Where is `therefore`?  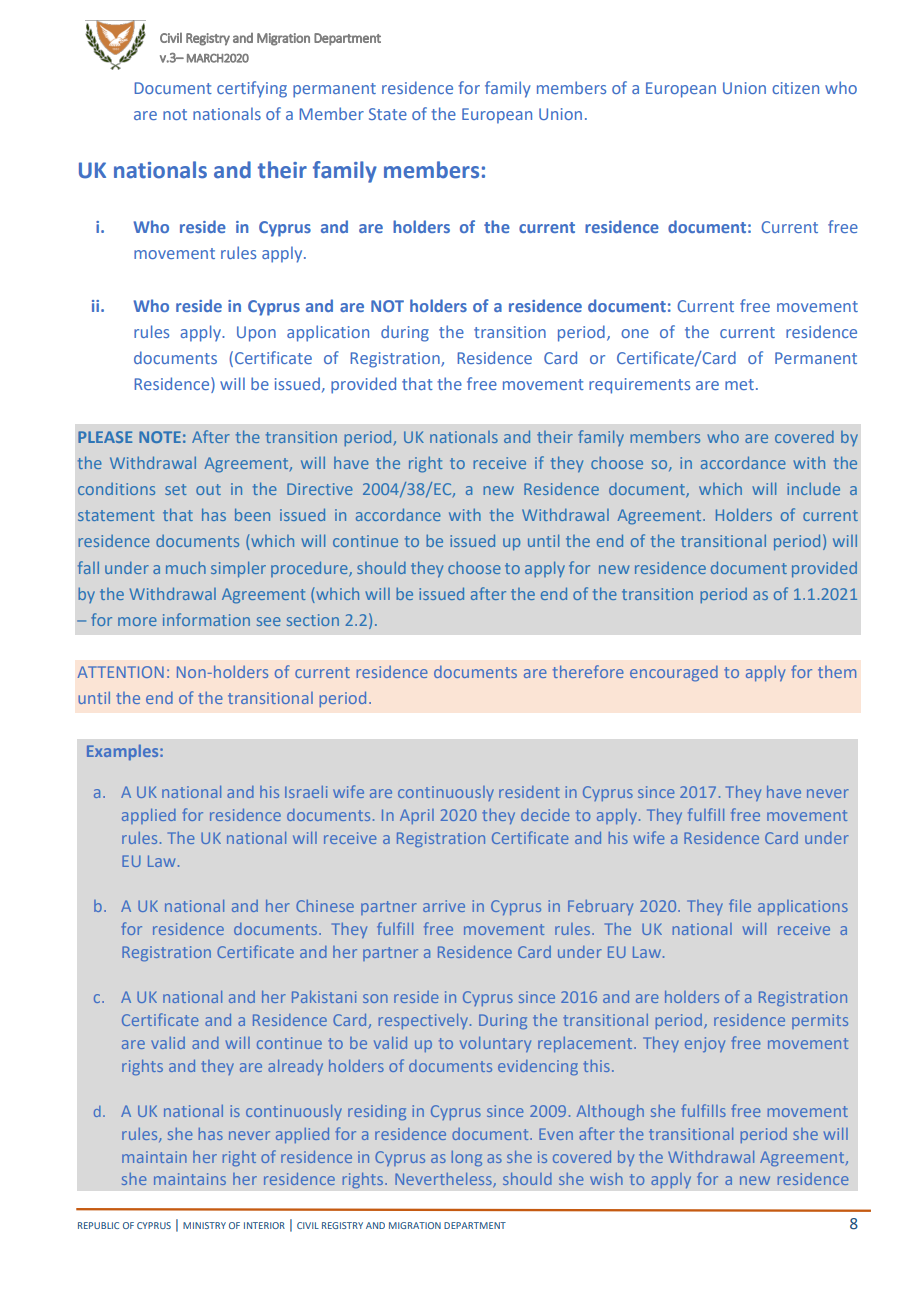 therefore is located at coordinates (588, 671).
